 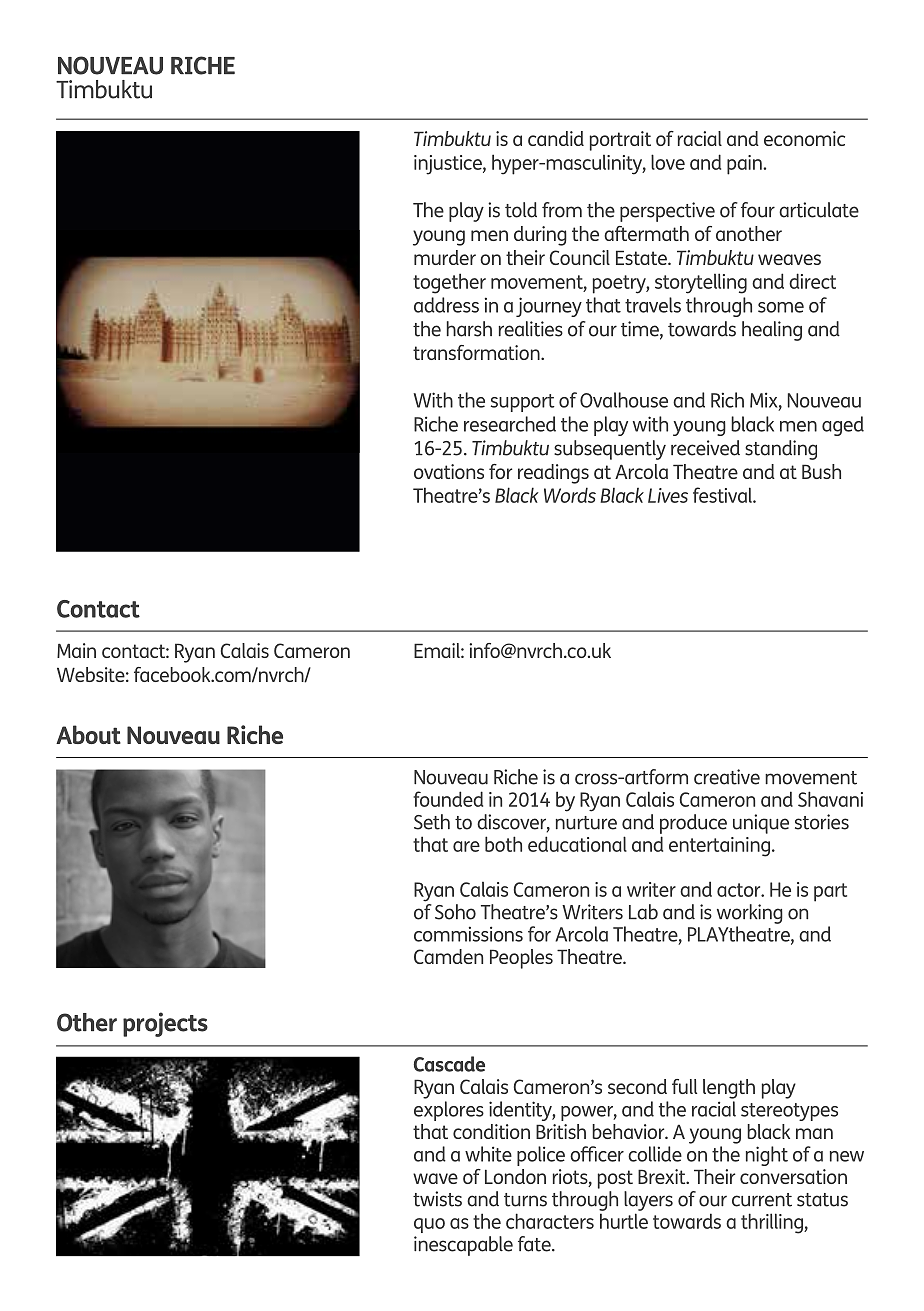 I want to click on pain, so click(x=745, y=165).
